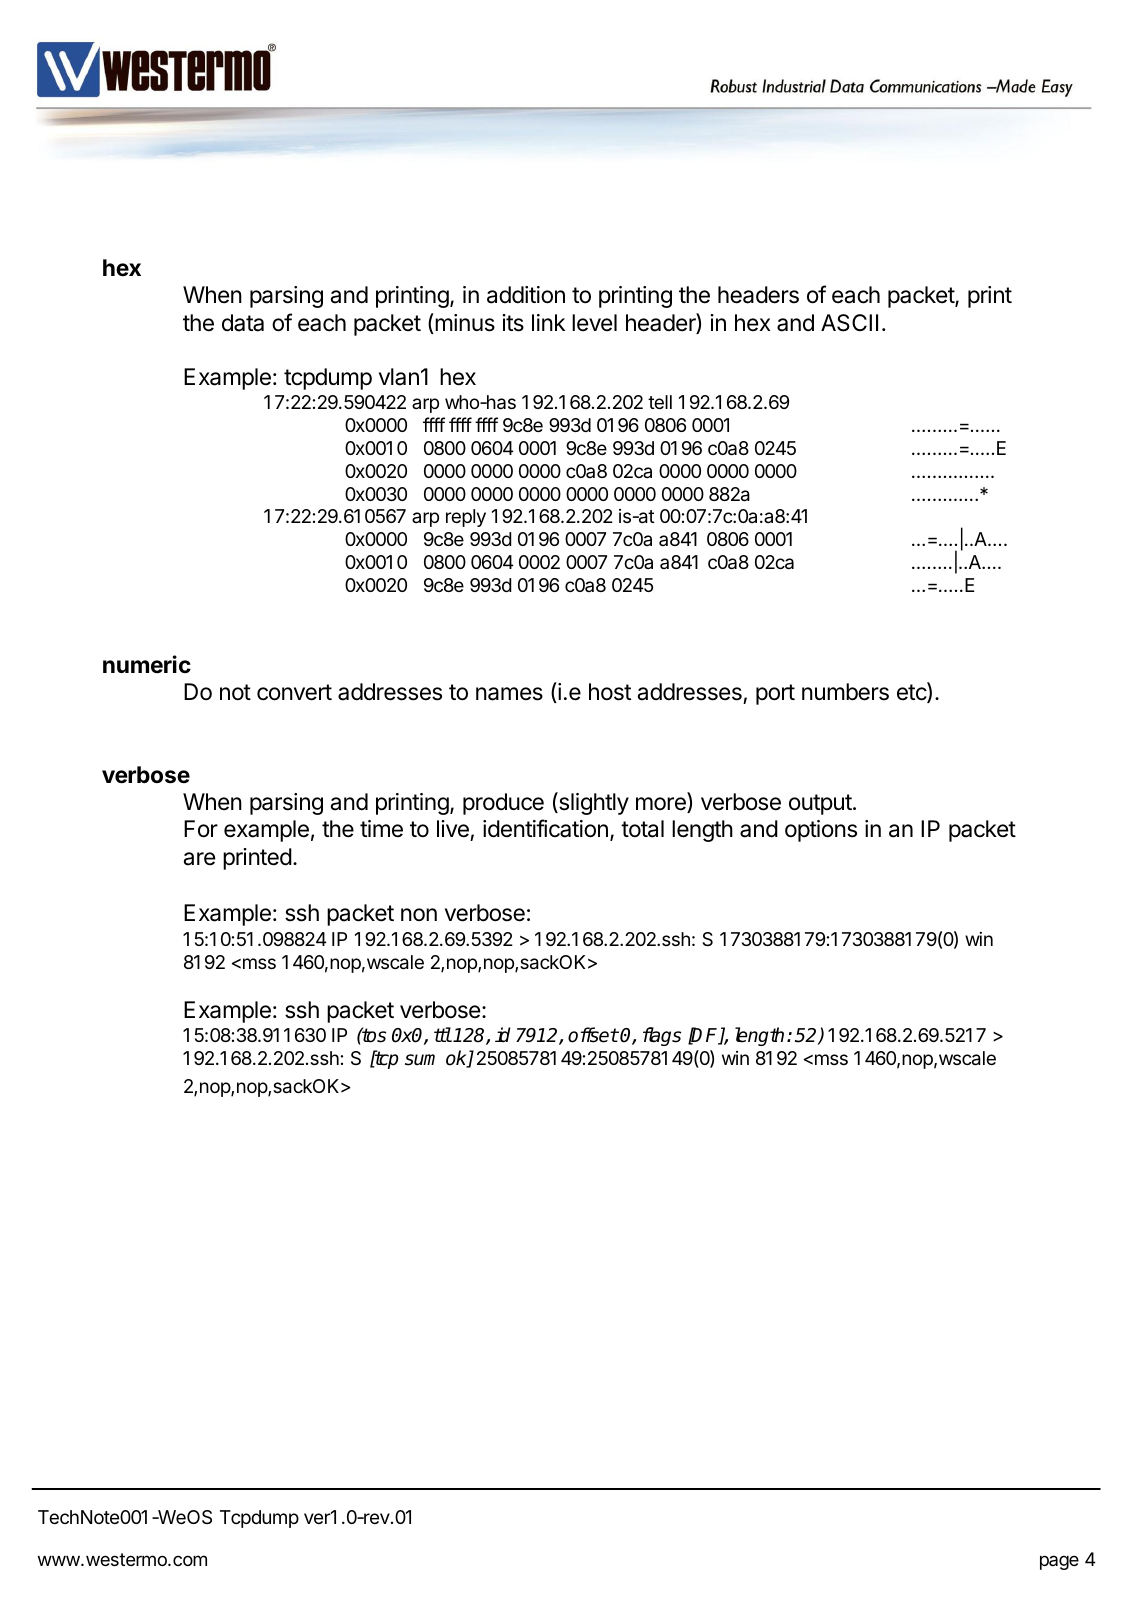 Image resolution: width=1134 pixels, height=1604 pixels. What do you see at coordinates (642, 829) in the screenshot?
I see `total` at bounding box center [642, 829].
